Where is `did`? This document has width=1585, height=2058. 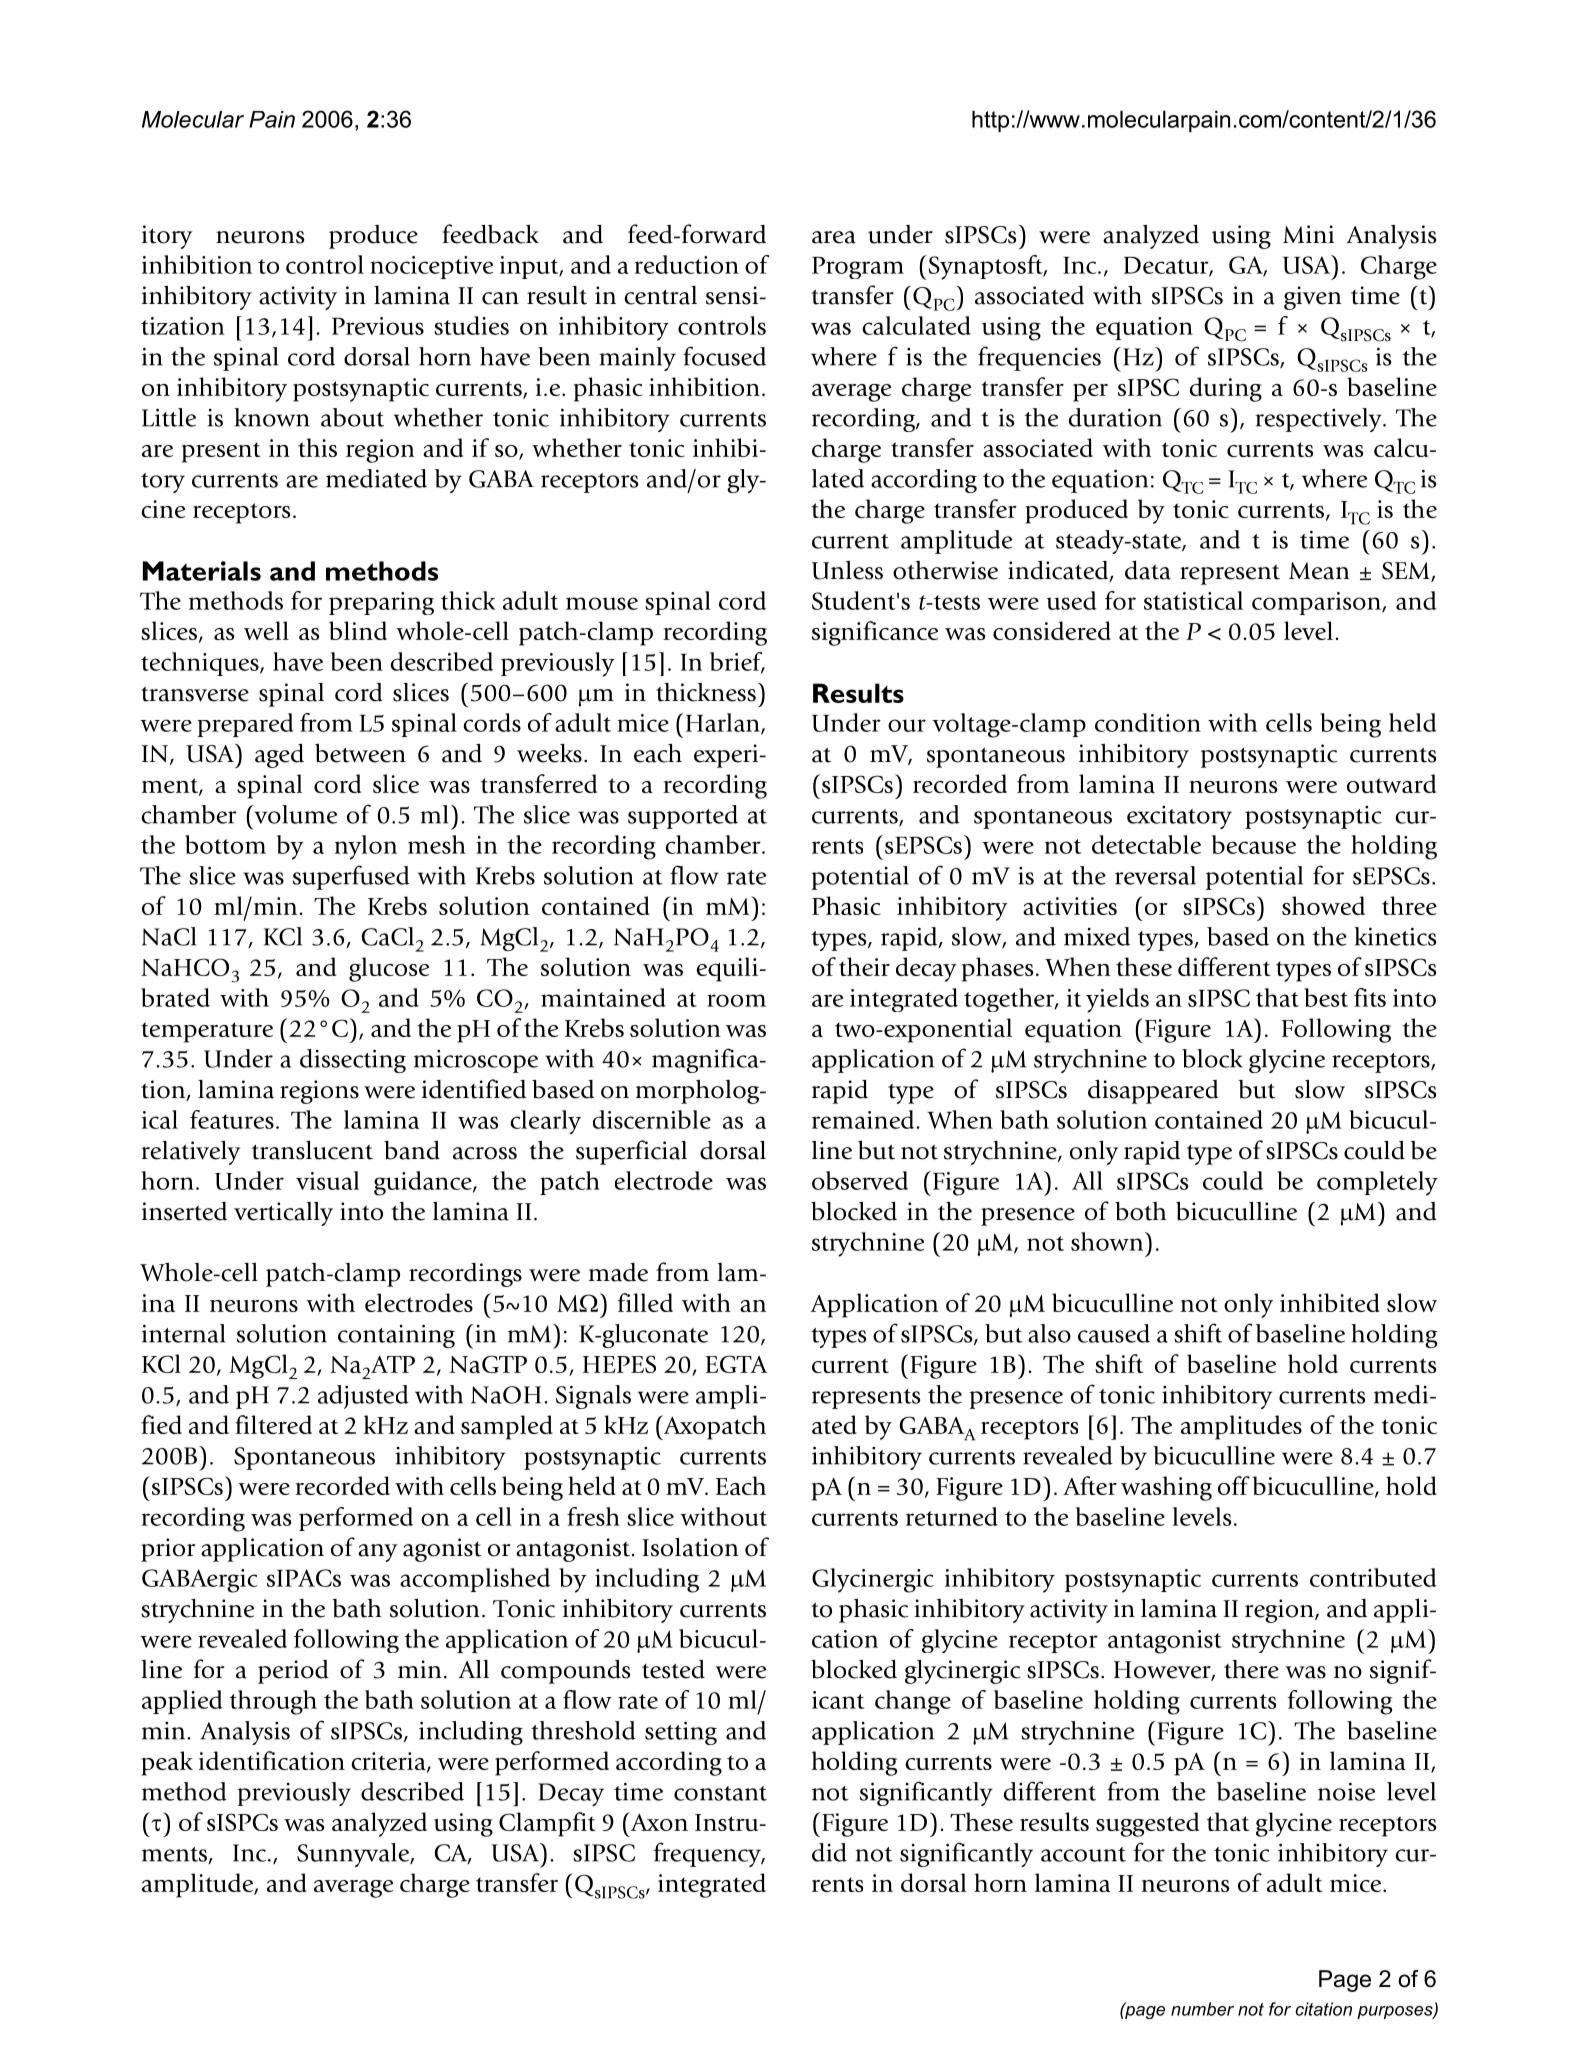 did is located at coordinates (829, 1852).
